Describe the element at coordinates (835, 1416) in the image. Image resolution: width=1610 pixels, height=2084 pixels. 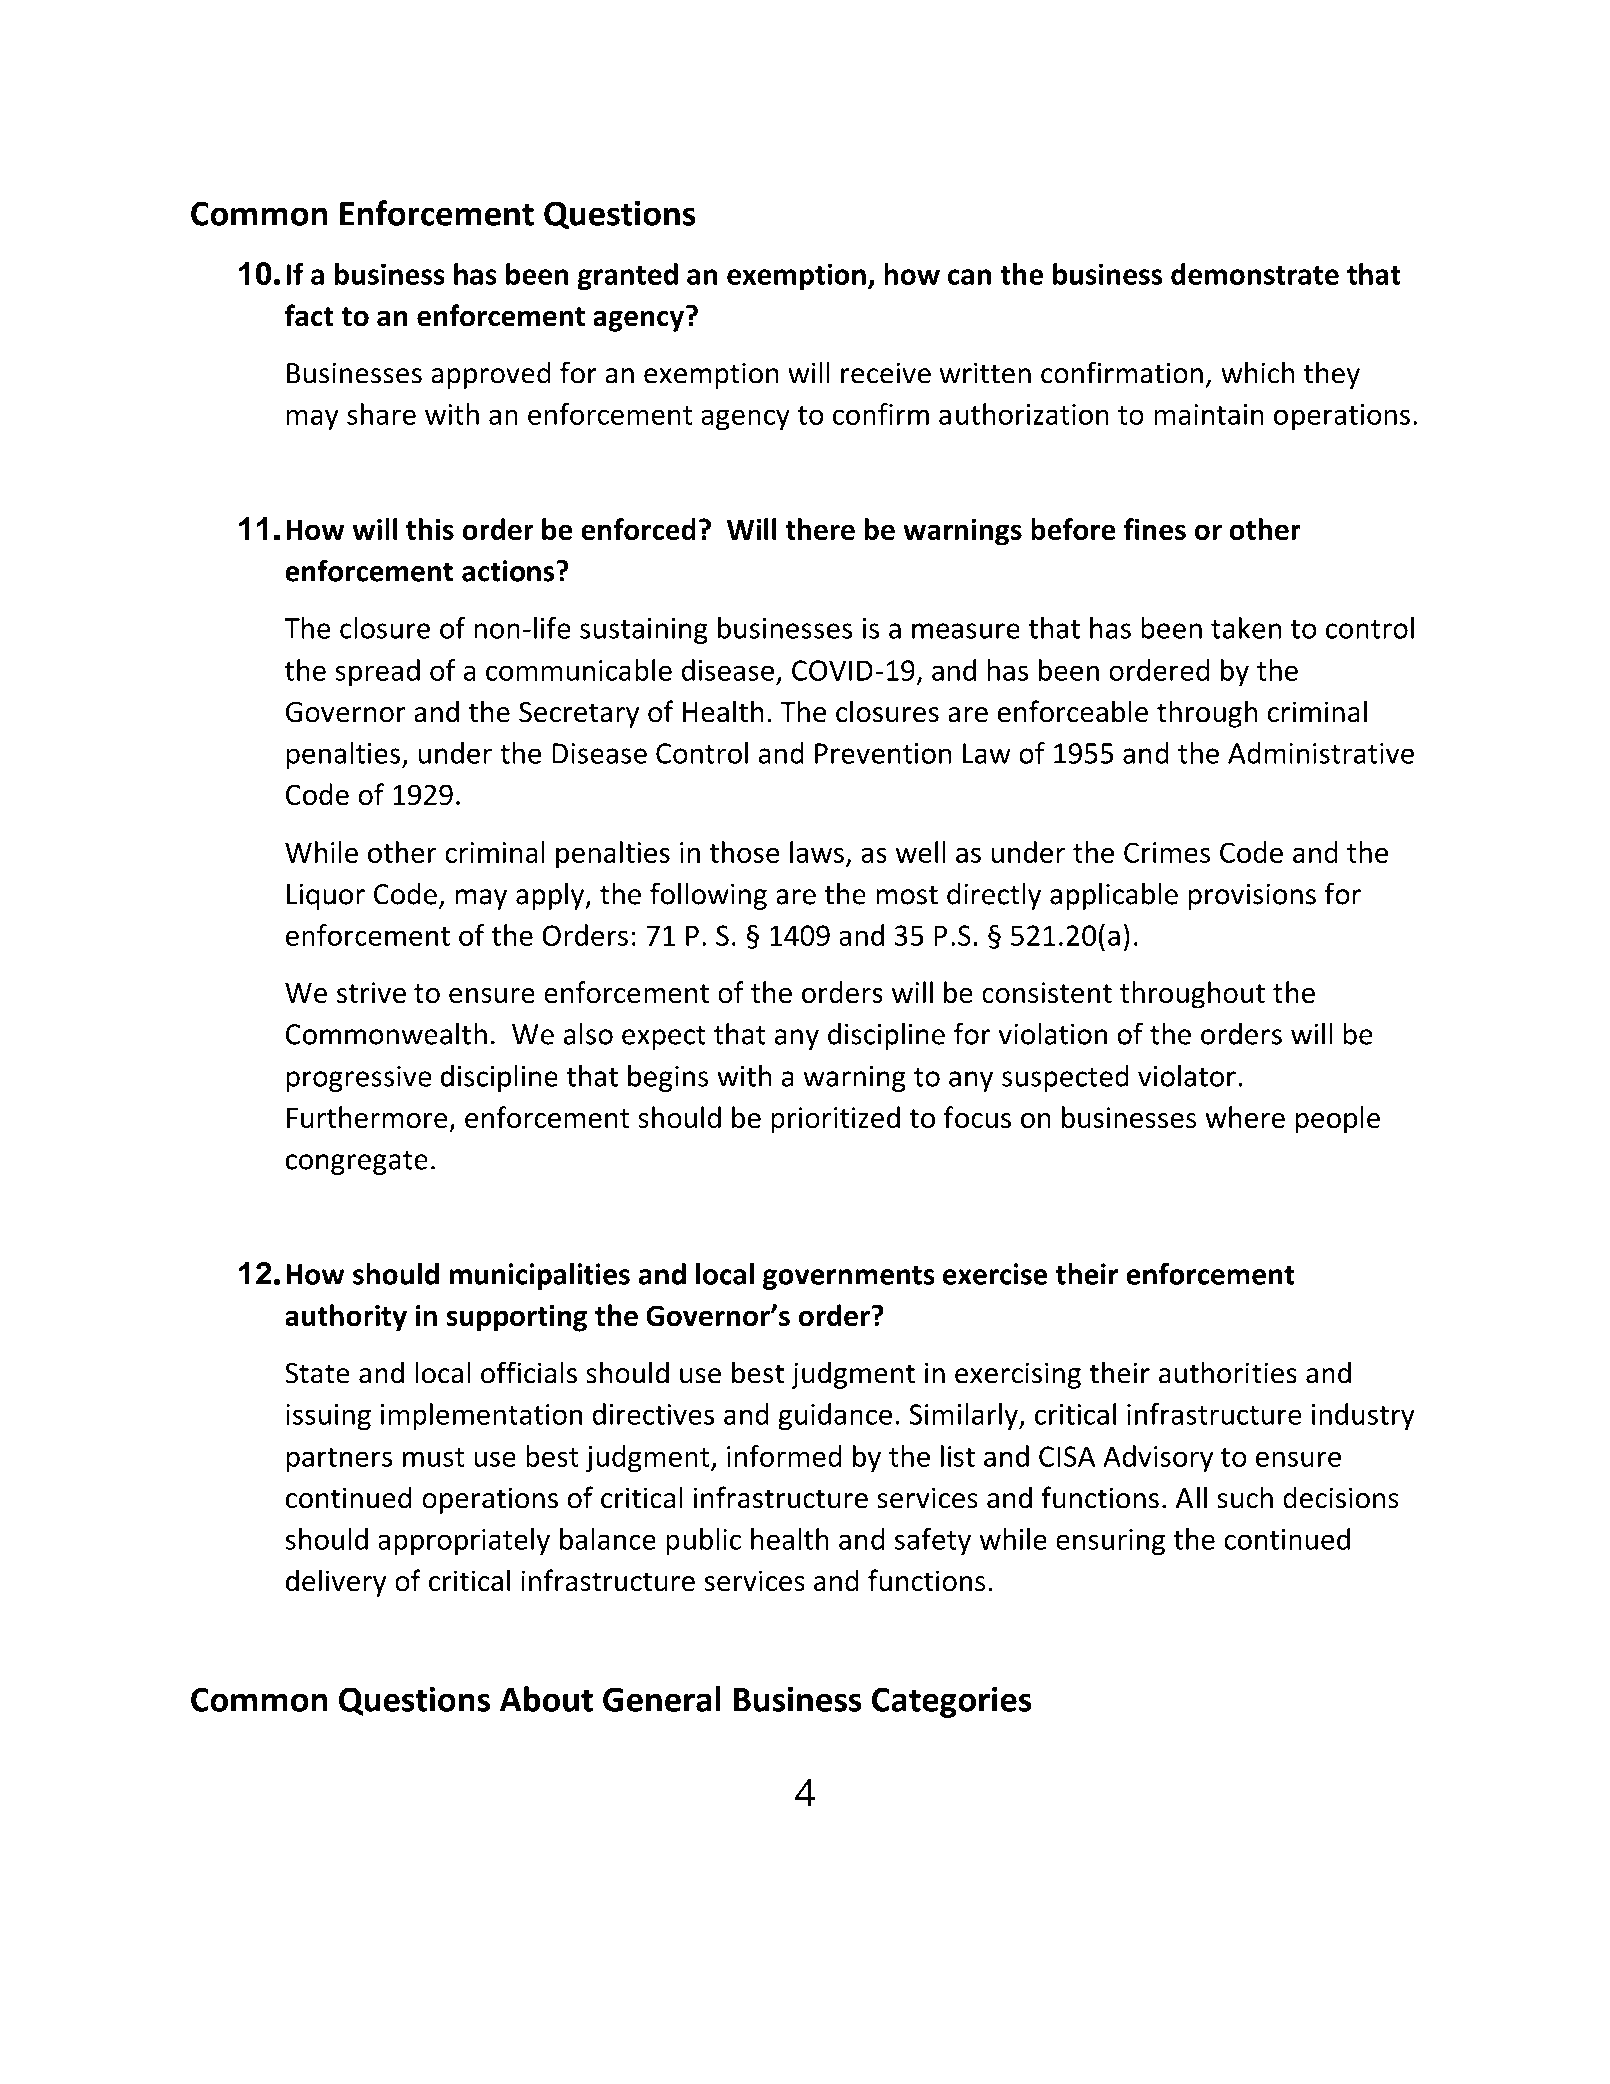
I see `guidance` at that location.
